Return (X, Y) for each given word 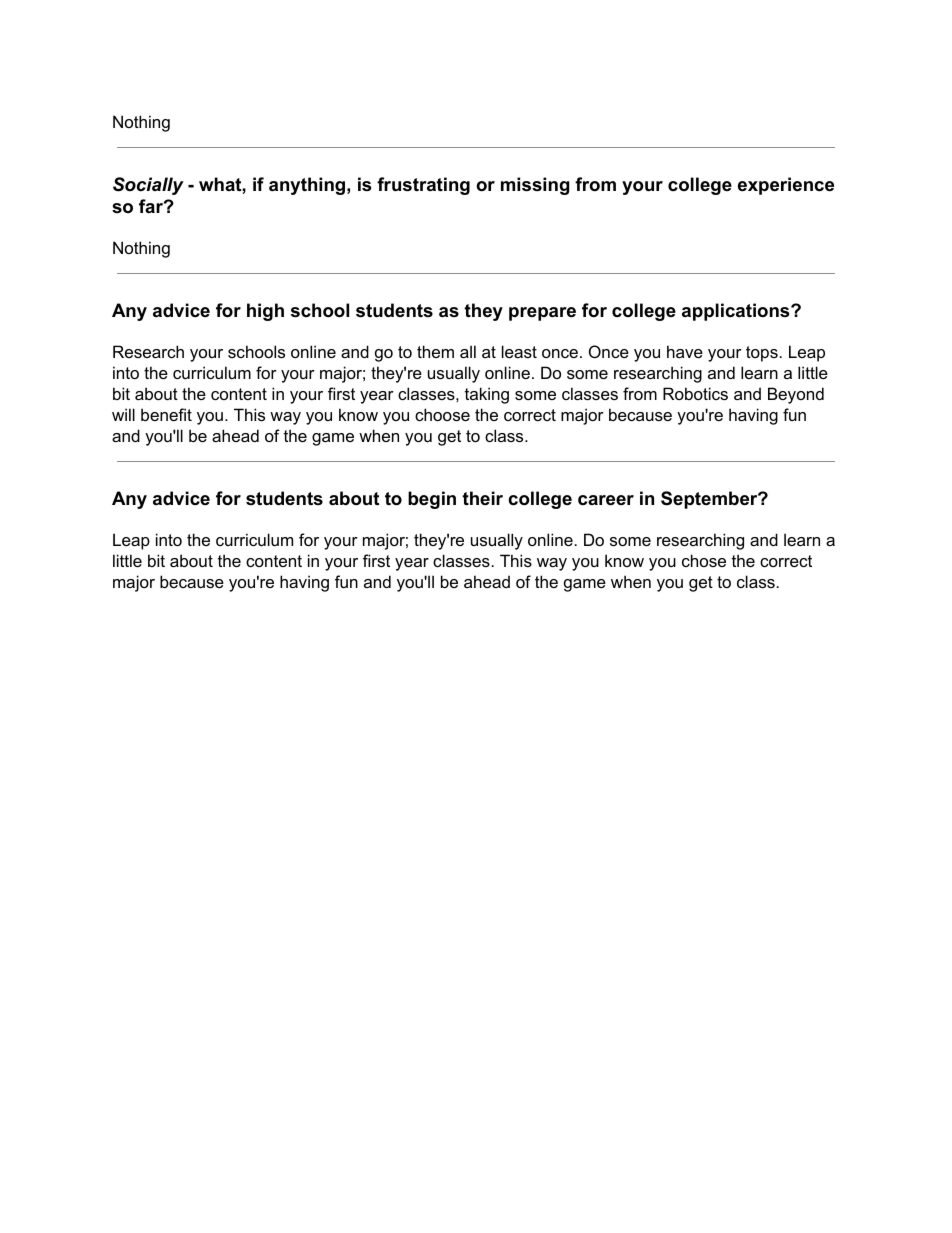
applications (735, 312)
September (710, 500)
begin (432, 500)
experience (786, 186)
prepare (542, 314)
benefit (166, 414)
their (482, 498)
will (123, 414)
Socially (148, 186)
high (265, 312)
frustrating (423, 186)
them (435, 351)
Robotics (695, 393)
